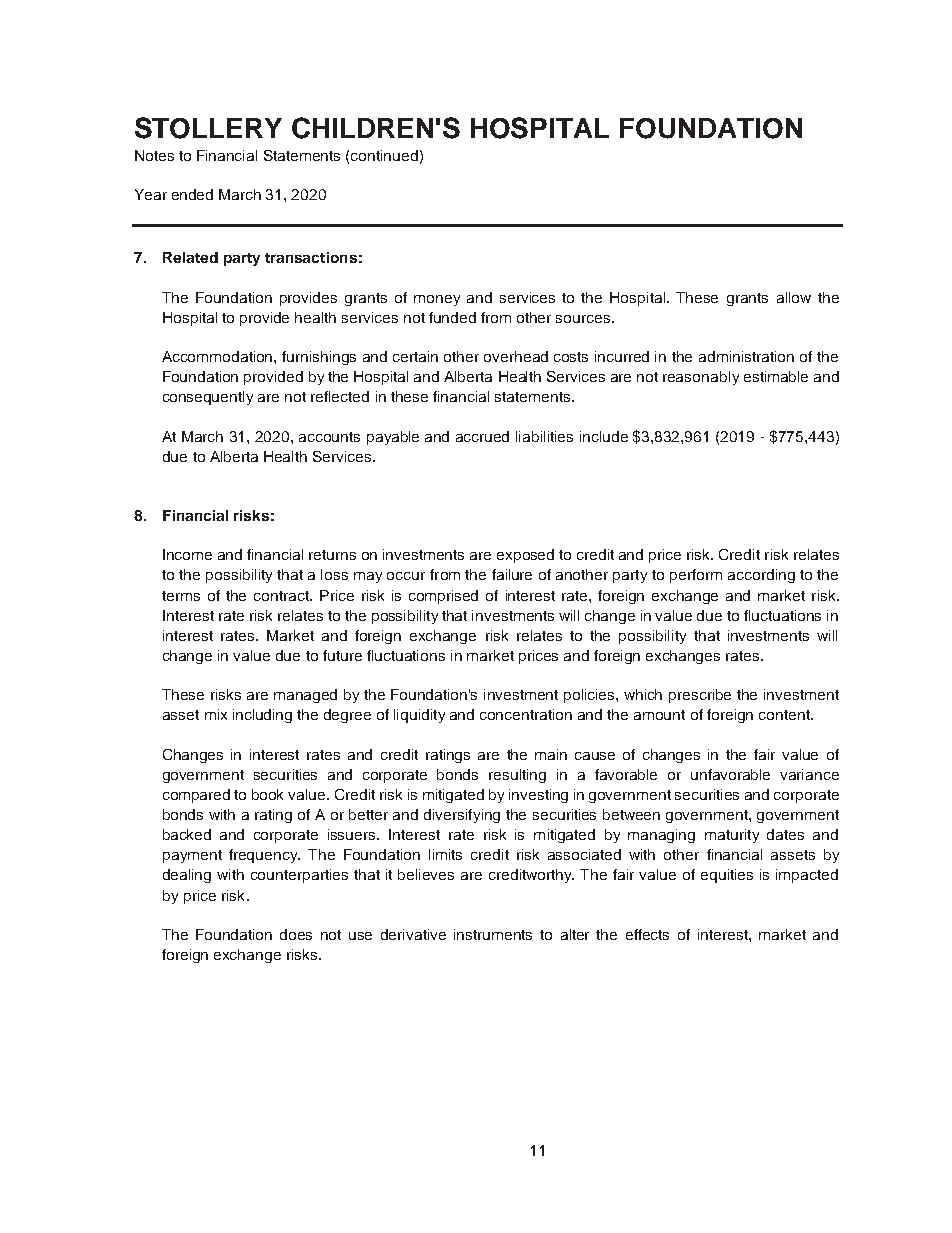 Image resolution: width=952 pixels, height=1233 pixels. I want to click on overhead, so click(516, 356).
